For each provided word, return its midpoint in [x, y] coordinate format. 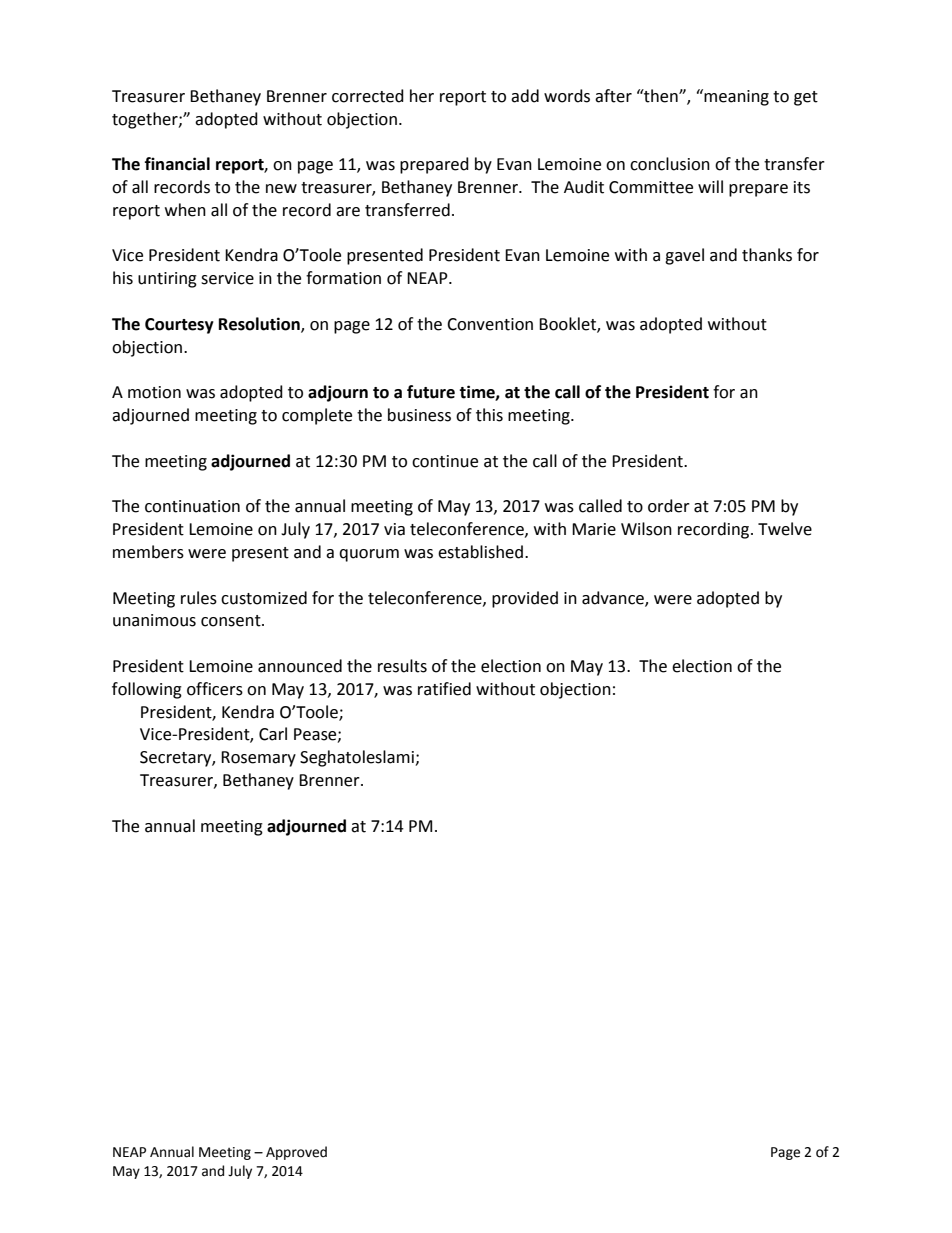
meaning [735, 97]
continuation [192, 506]
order [669, 506]
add [525, 96]
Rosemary [258, 759]
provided [525, 599]
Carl [273, 734]
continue [445, 461]
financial [177, 164]
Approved [296, 1153]
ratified [444, 689]
